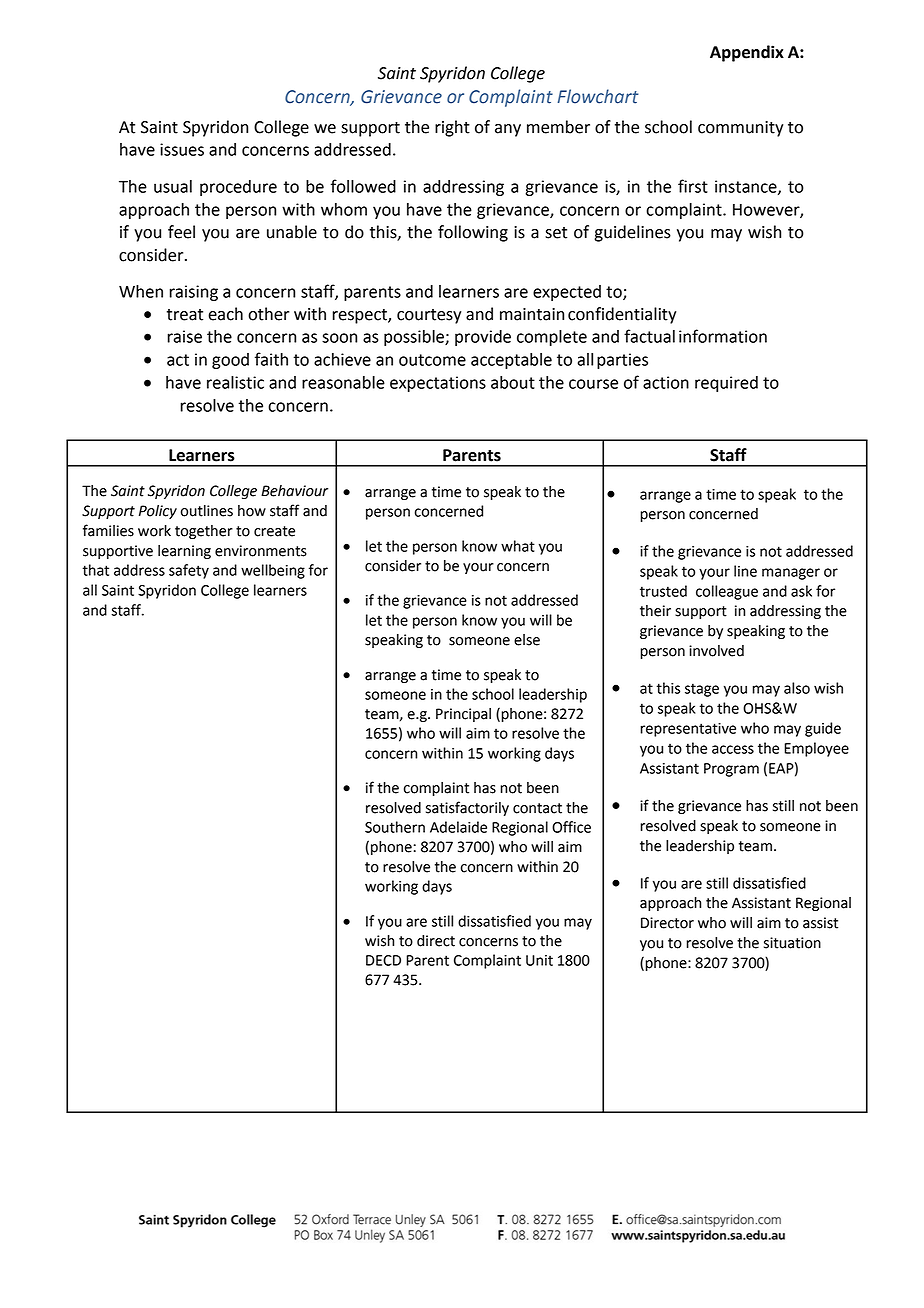 The image size is (924, 1308). I want to click on issues, so click(182, 149).
